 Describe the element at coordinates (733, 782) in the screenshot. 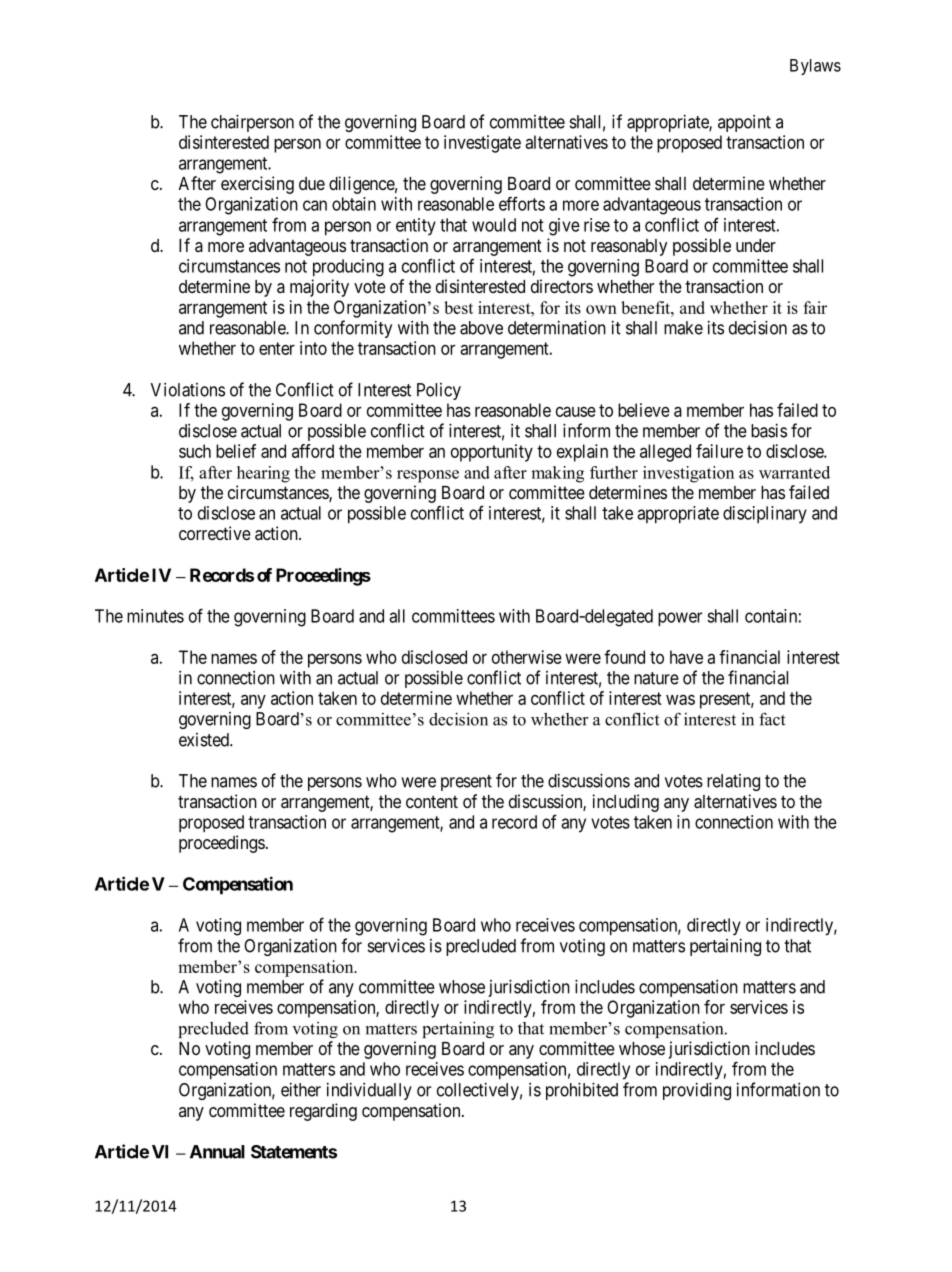

I see `relating` at that location.
